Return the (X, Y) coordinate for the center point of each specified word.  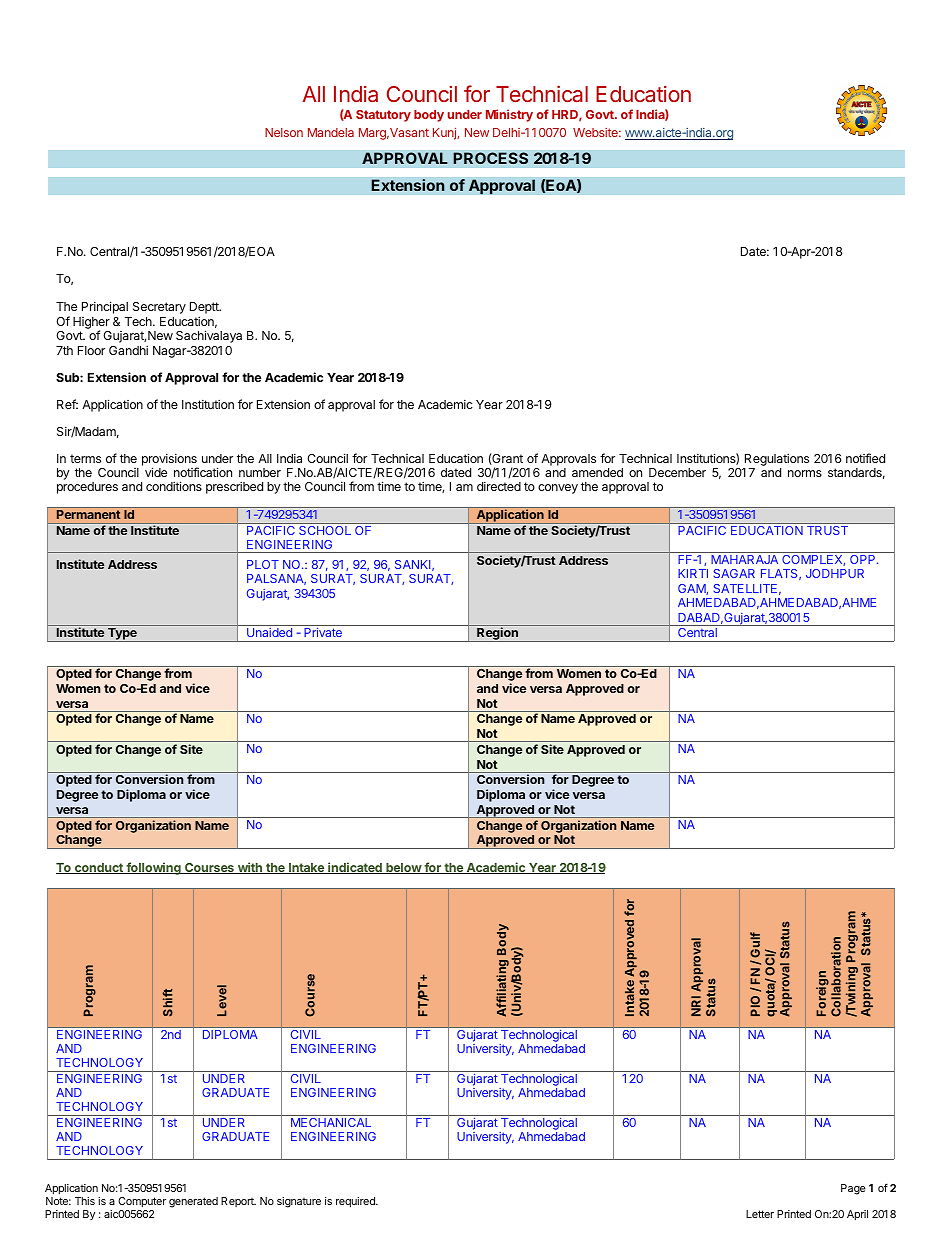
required (356, 1202)
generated (193, 1202)
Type (122, 635)
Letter (760, 1214)
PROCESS (490, 158)
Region (497, 634)
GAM (692, 589)
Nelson (284, 132)
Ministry (509, 115)
